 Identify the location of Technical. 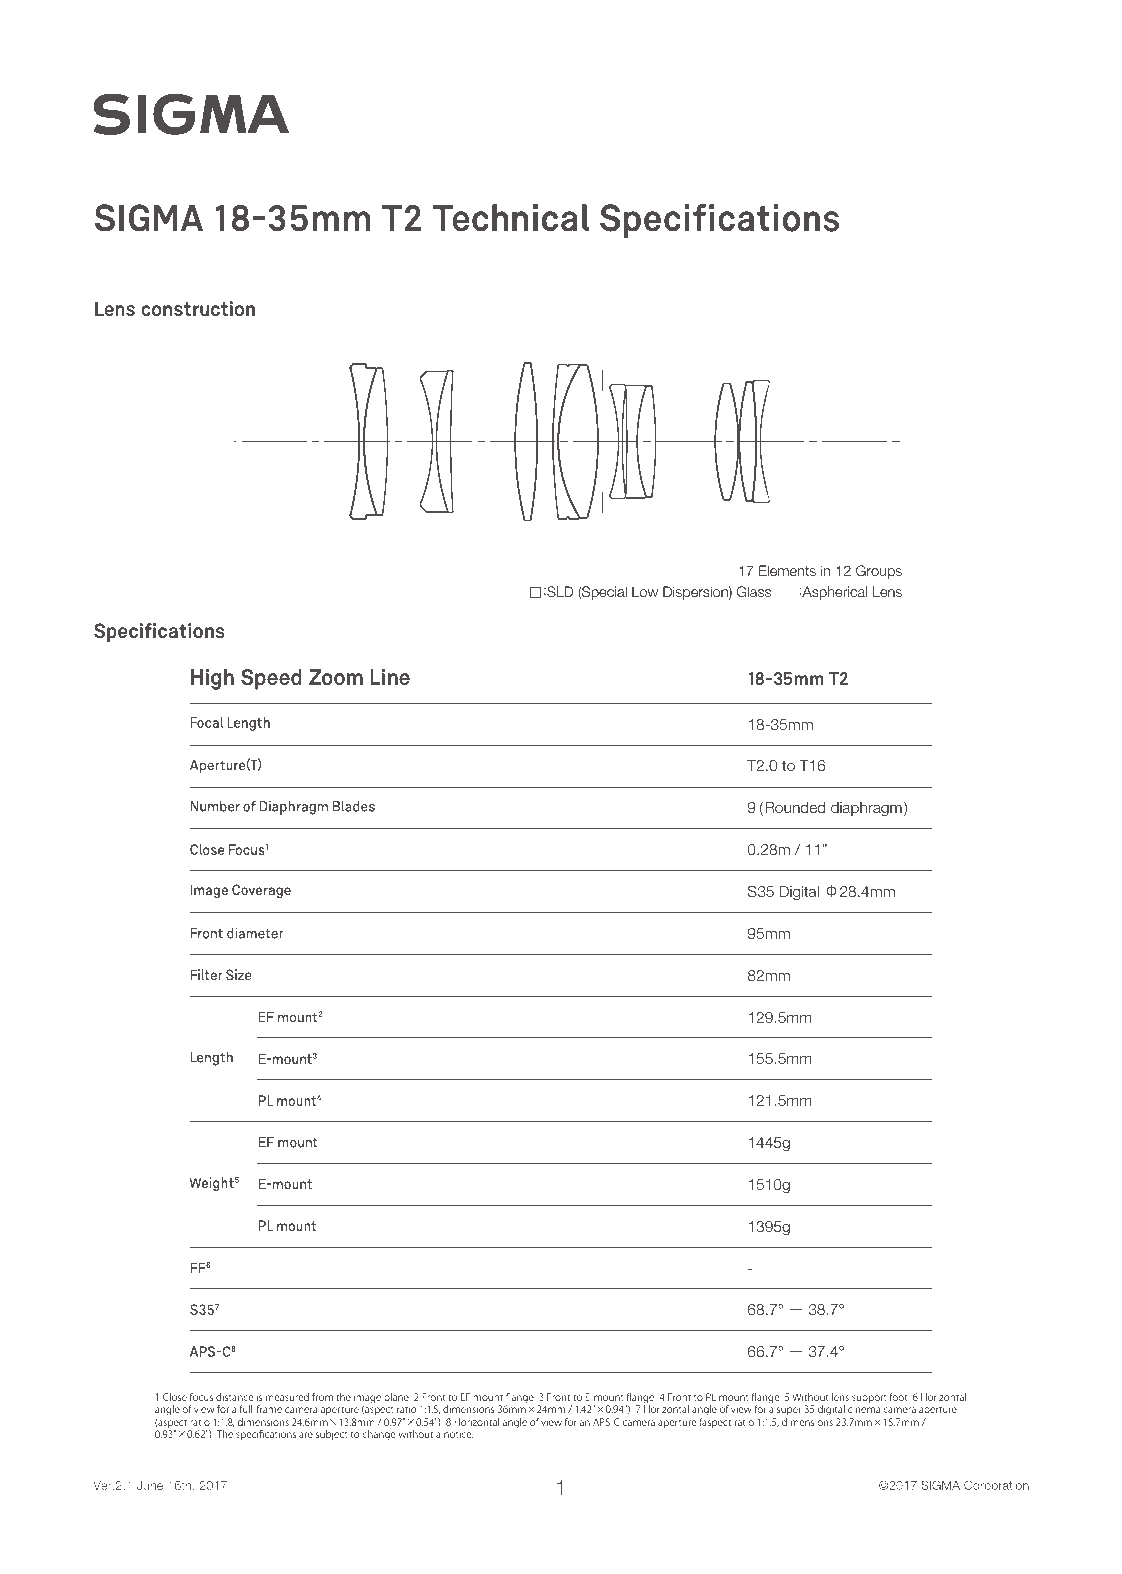
(511, 218).
